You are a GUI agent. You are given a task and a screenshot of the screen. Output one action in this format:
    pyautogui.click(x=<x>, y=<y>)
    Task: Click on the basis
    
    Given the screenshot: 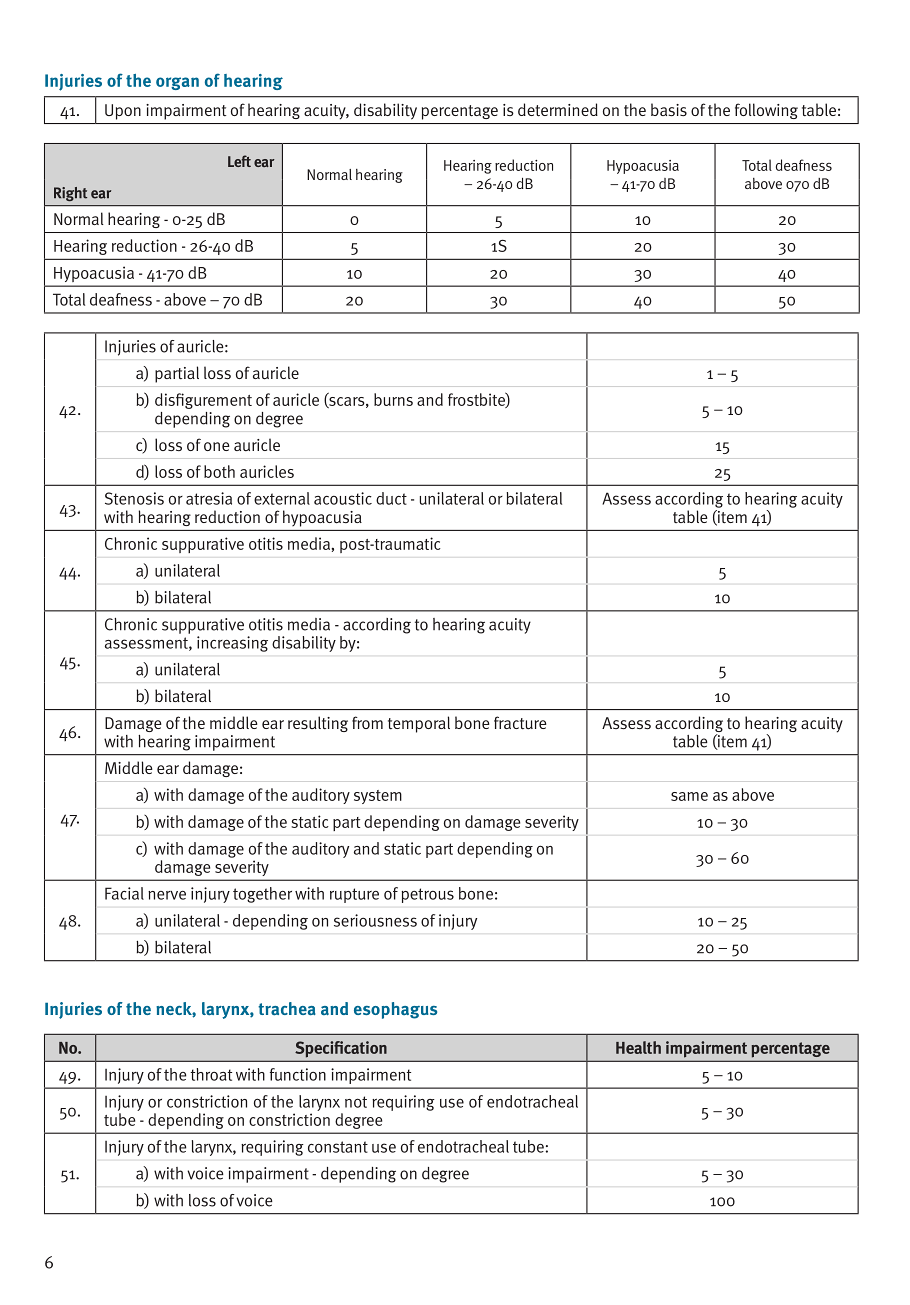 What is the action you would take?
    pyautogui.click(x=669, y=109)
